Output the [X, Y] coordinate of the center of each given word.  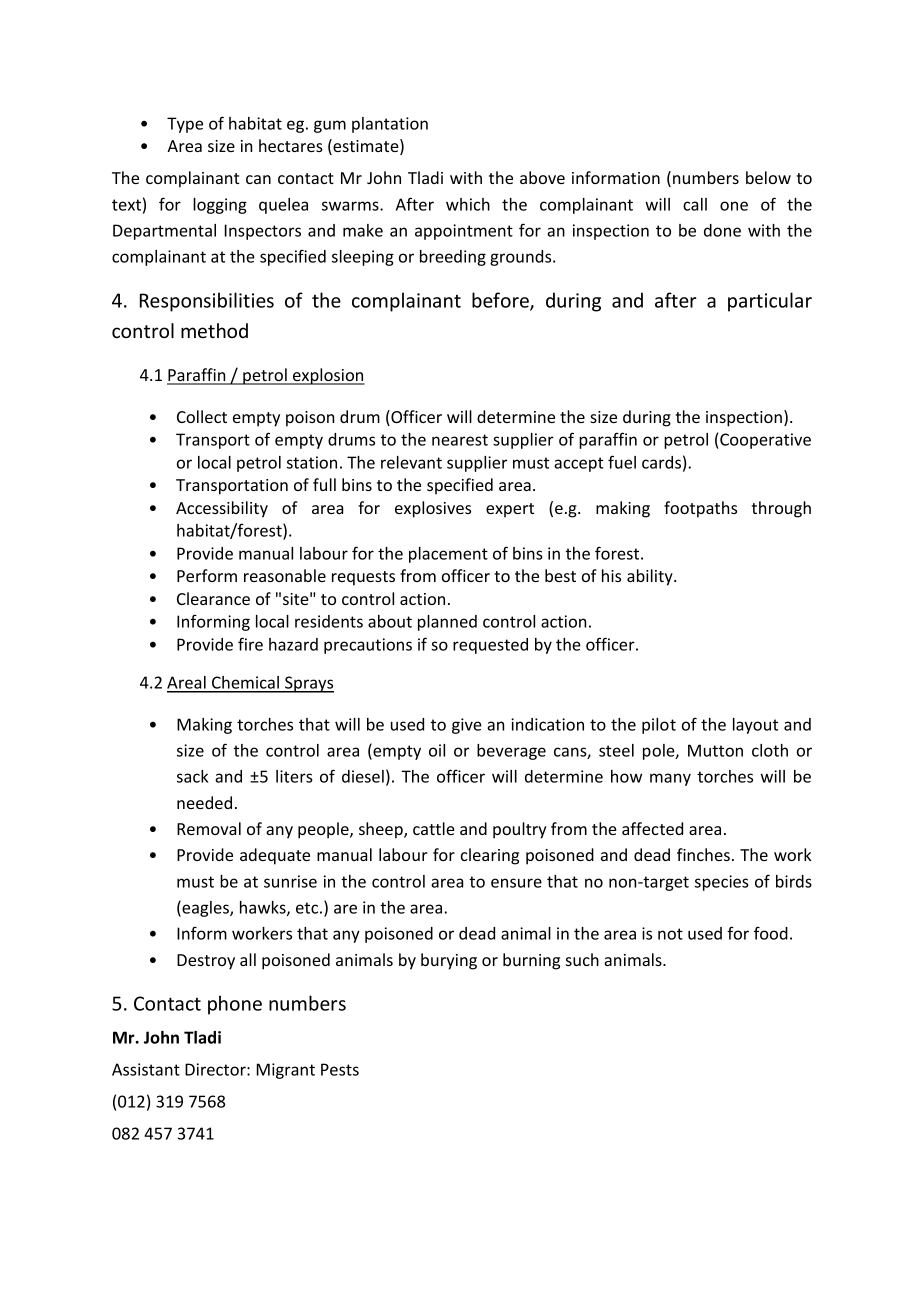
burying [449, 961]
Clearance [213, 598]
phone [235, 1005]
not [670, 934]
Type [185, 125]
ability [651, 577]
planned [447, 623]
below [768, 177]
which [468, 204]
